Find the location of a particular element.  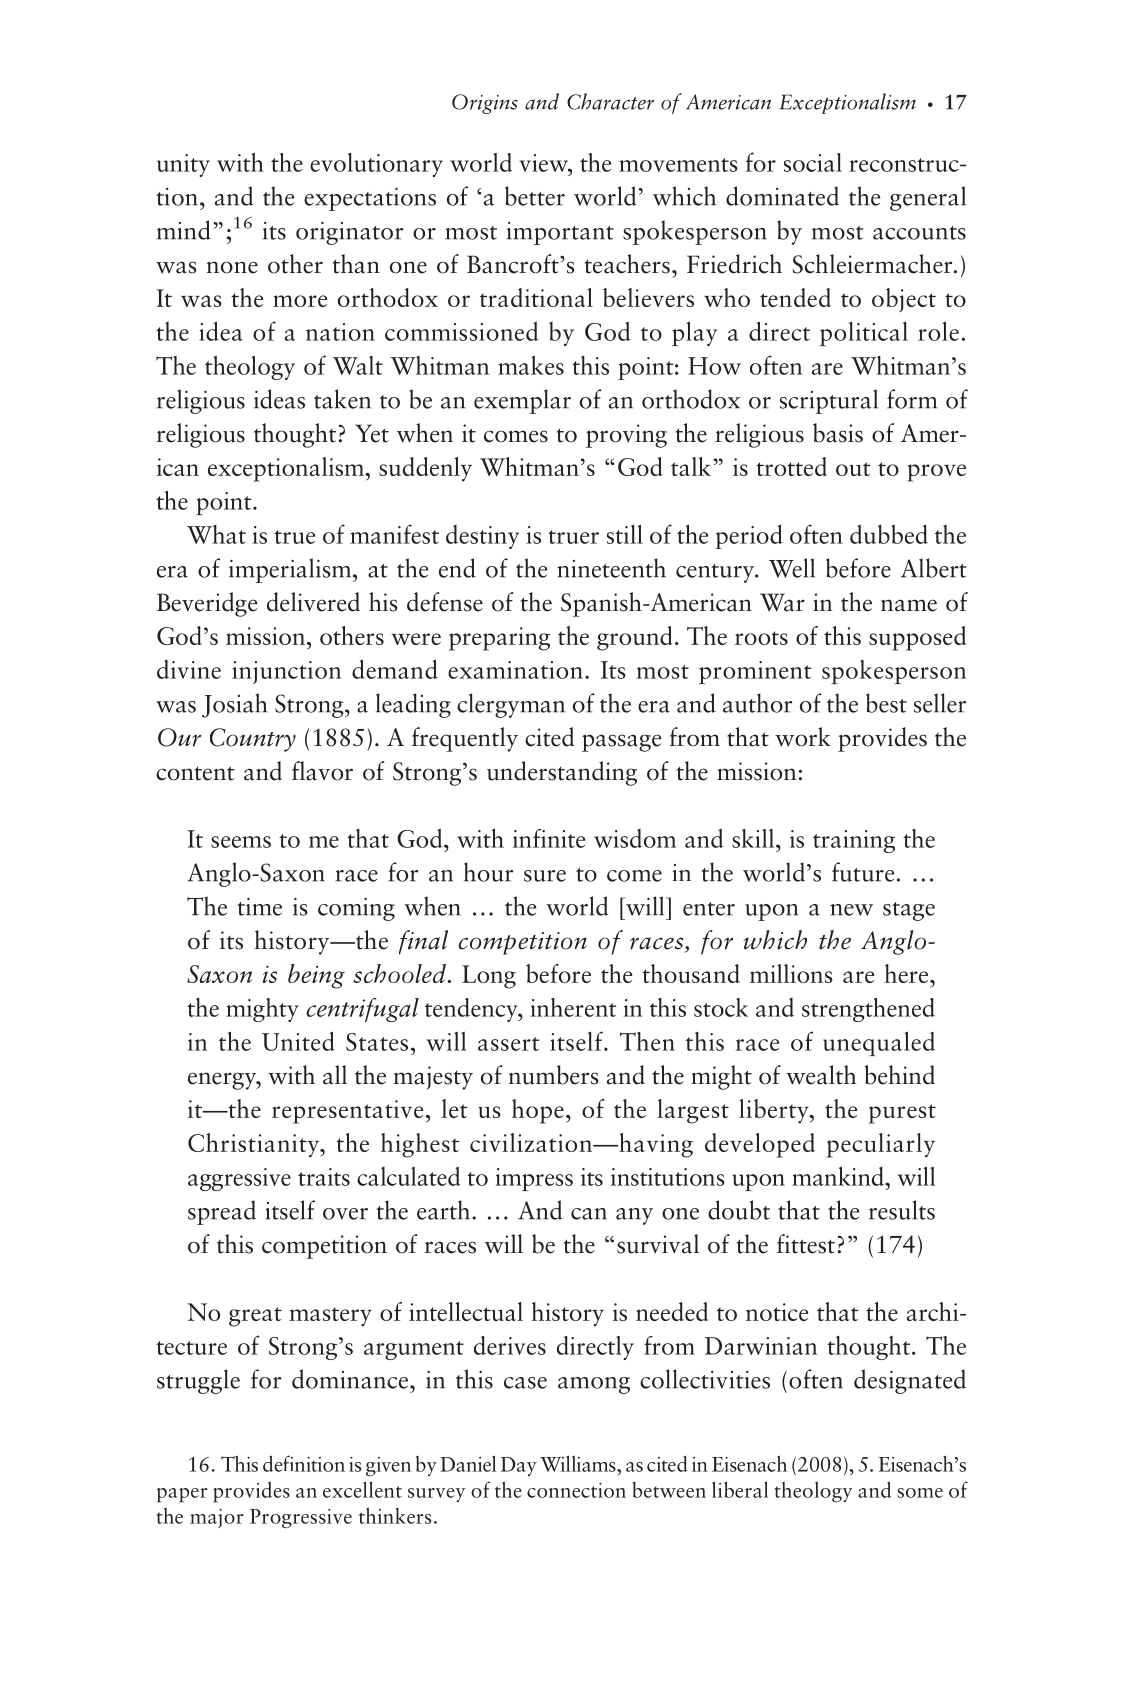

Daniel is located at coordinates (468, 1463).
